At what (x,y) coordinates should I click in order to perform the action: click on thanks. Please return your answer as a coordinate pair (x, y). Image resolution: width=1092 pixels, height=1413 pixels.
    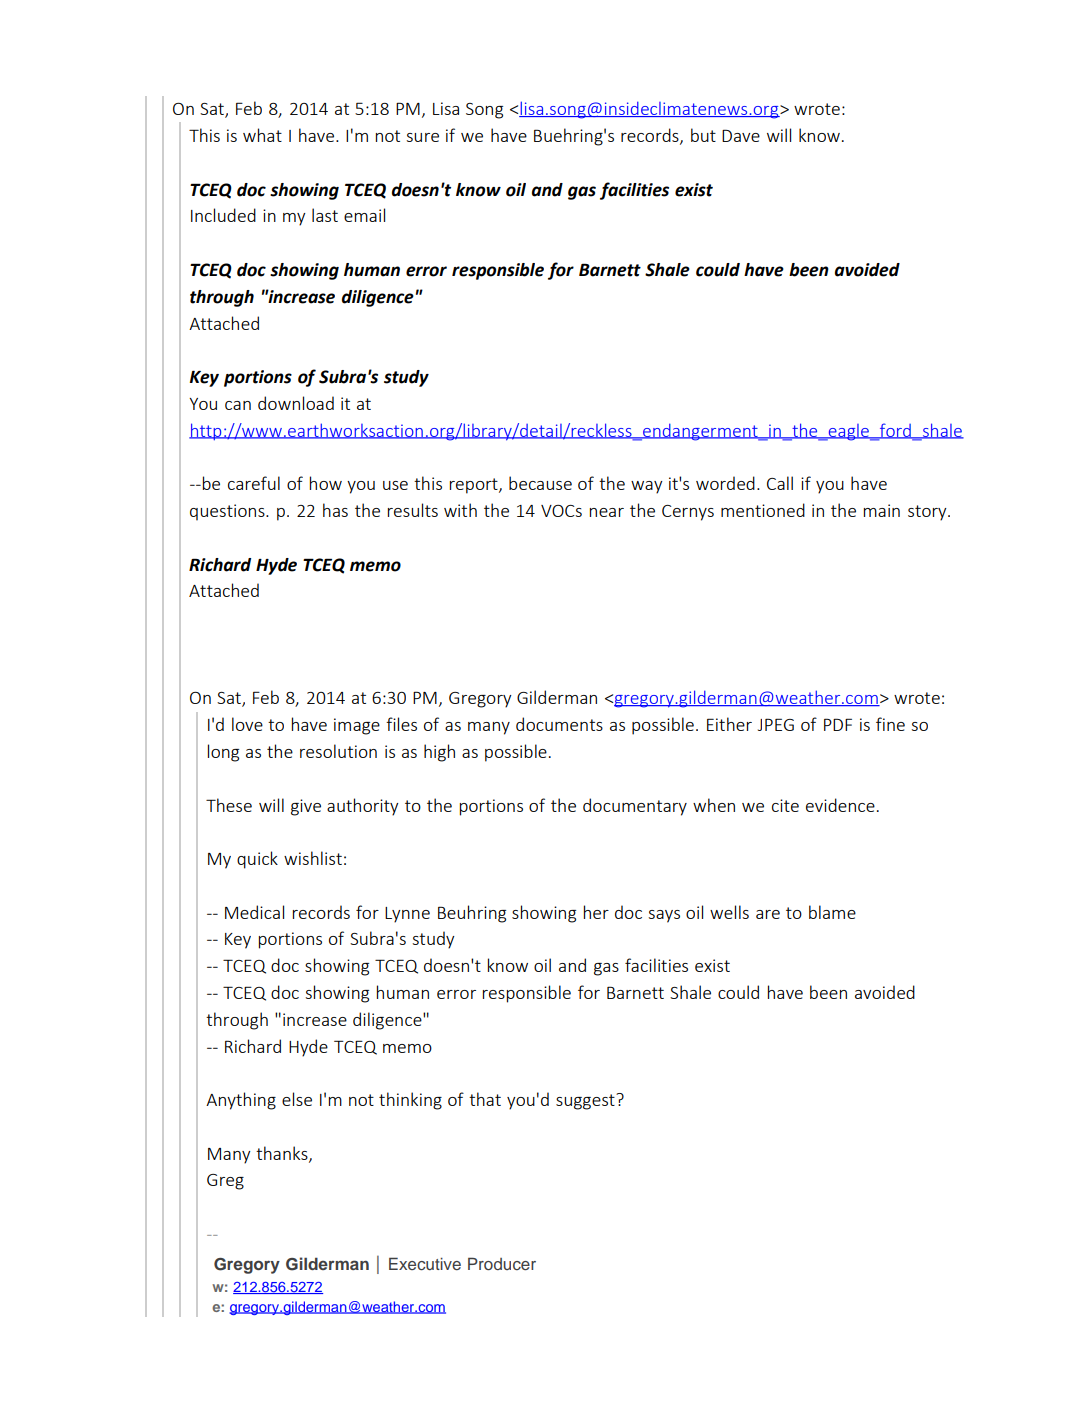
    Looking at the image, I should click on (283, 1154).
